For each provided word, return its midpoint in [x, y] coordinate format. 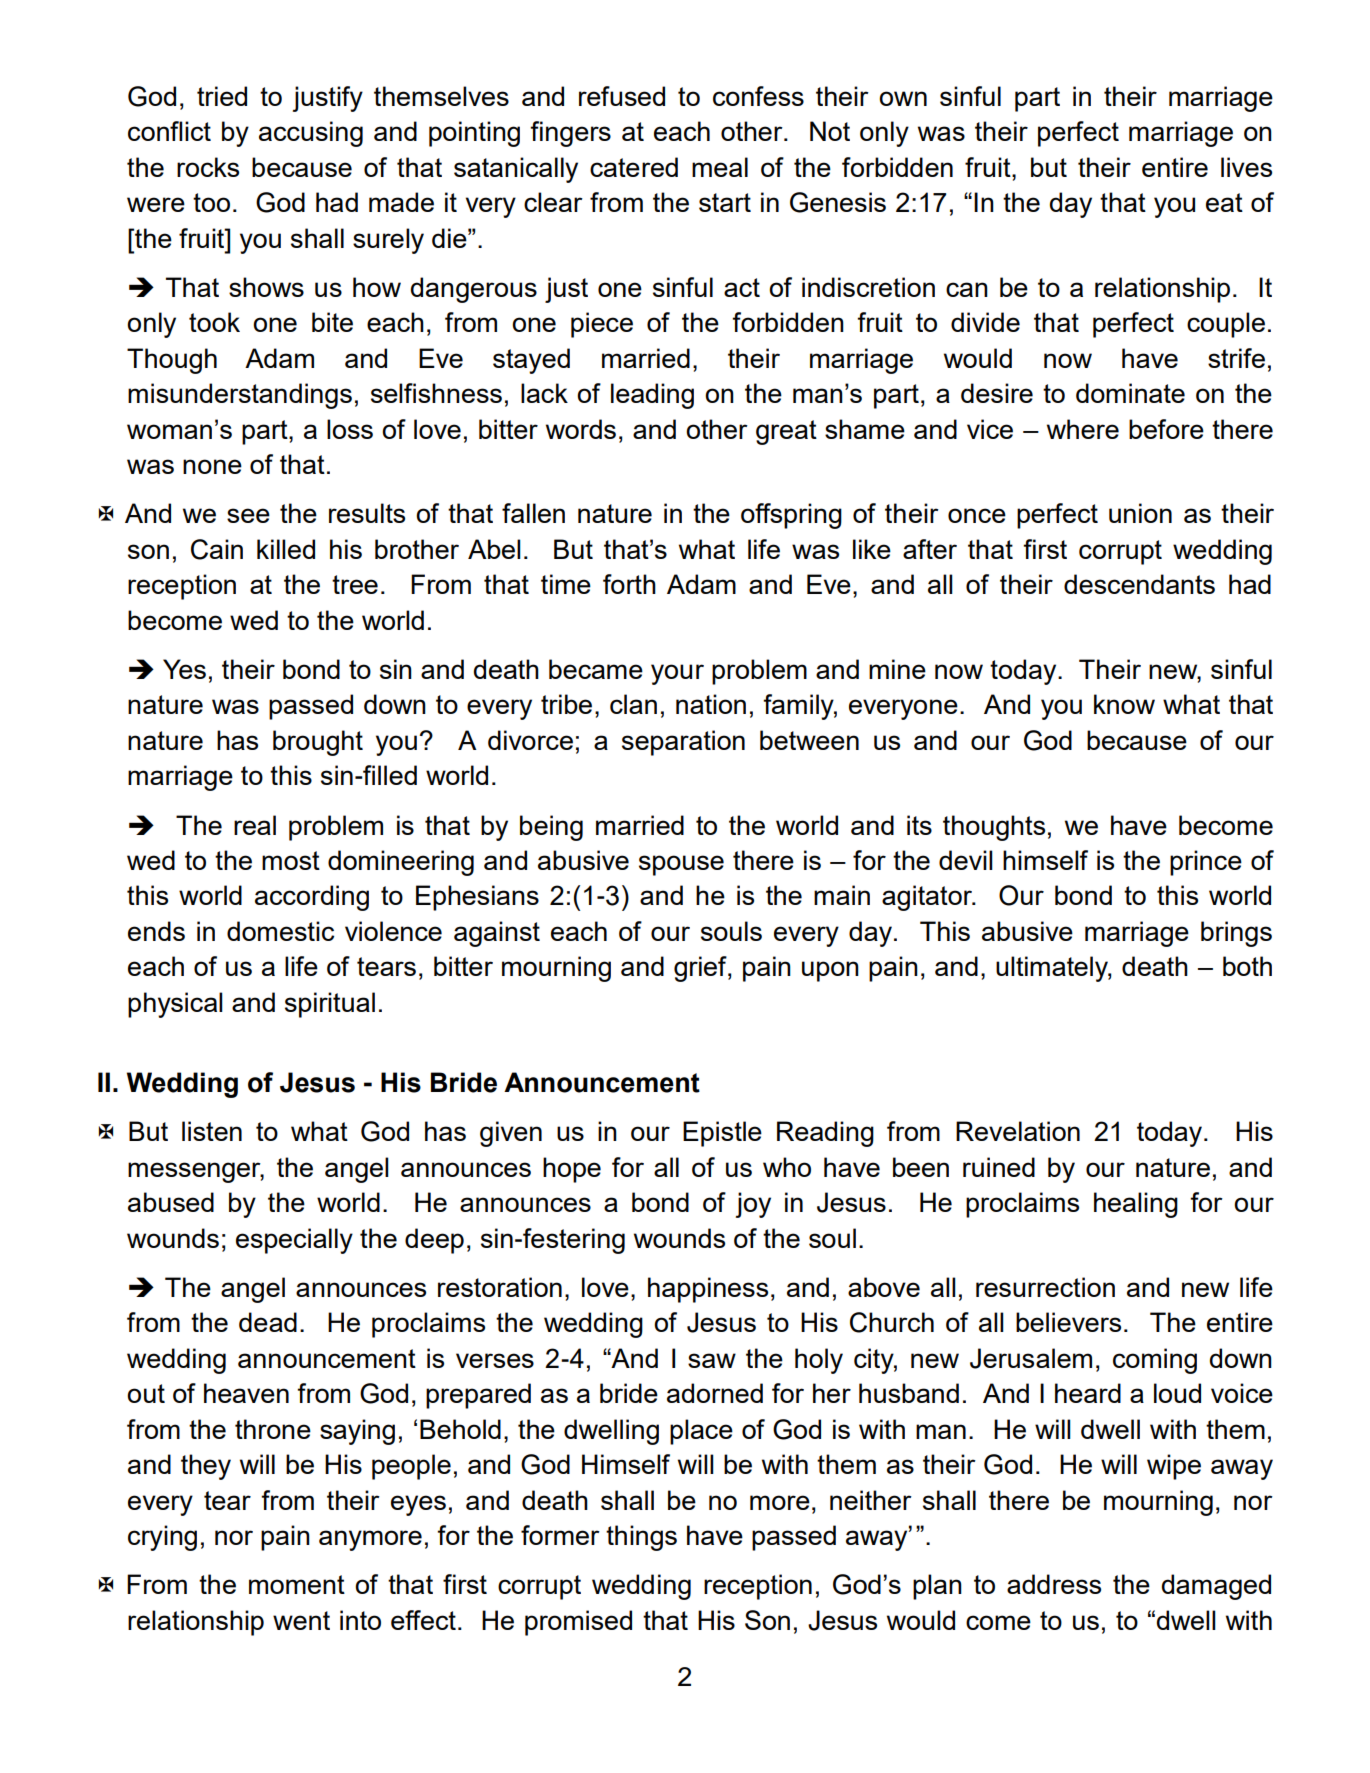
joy [753, 1205]
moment [297, 1584]
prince [1206, 863]
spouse [681, 865]
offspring [791, 516]
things [641, 1538]
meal [720, 167]
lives [1246, 167]
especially [294, 1241]
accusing [311, 134]
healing [1136, 1205]
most [291, 860]
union [1140, 513]
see [248, 515]
